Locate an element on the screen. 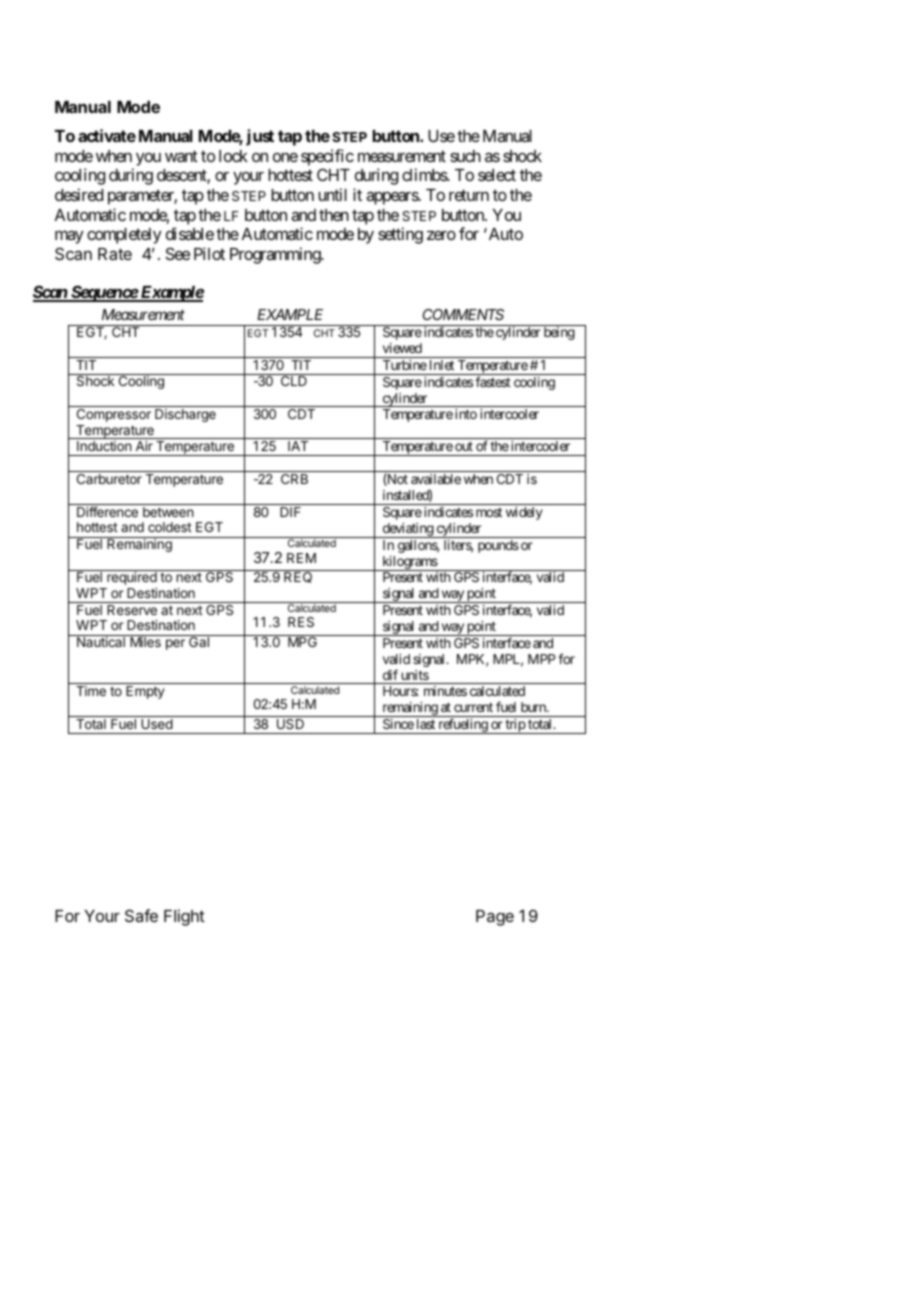  want is located at coordinates (181, 156).
